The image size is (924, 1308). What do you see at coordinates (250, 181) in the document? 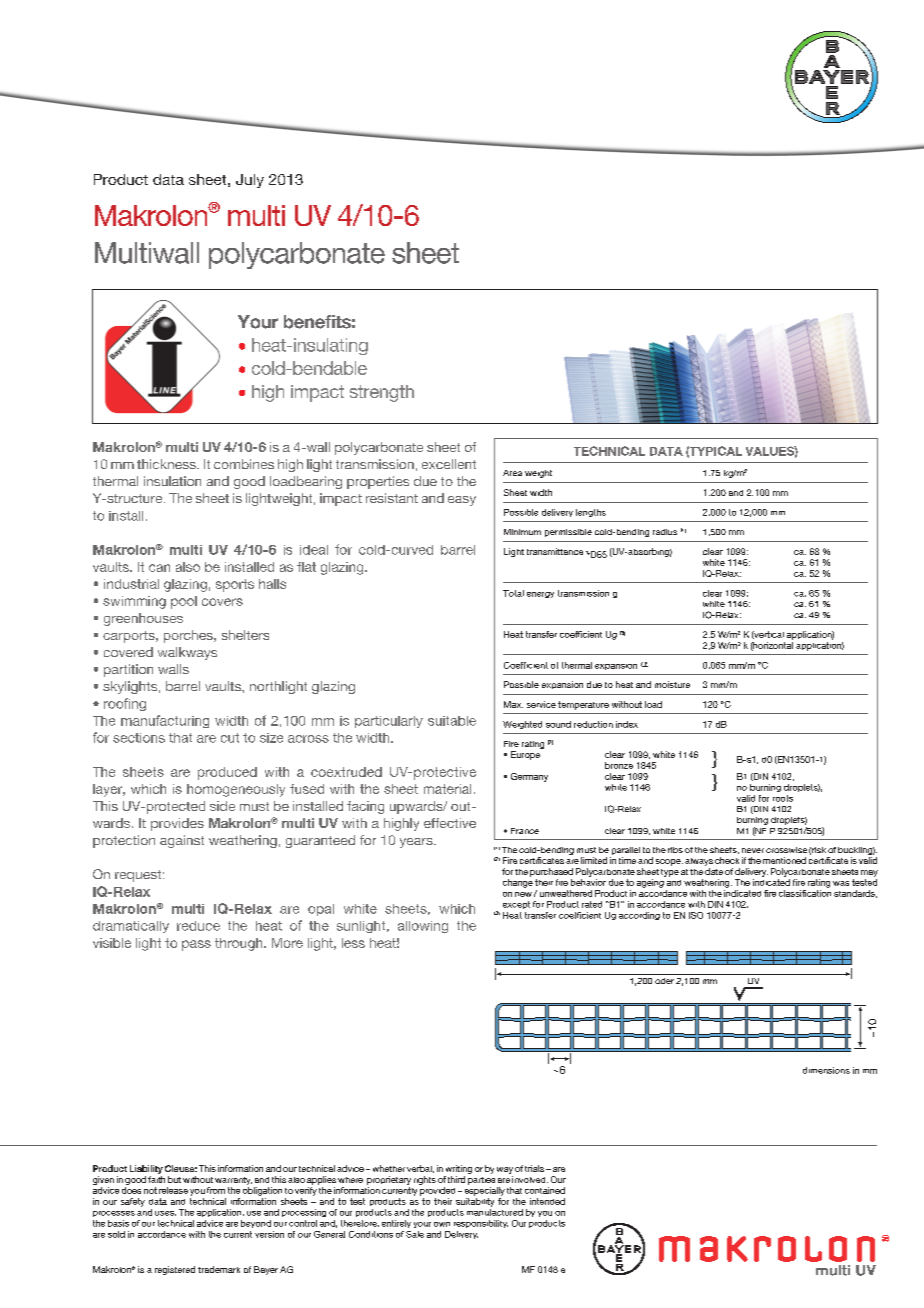
I see `July` at bounding box center [250, 181].
